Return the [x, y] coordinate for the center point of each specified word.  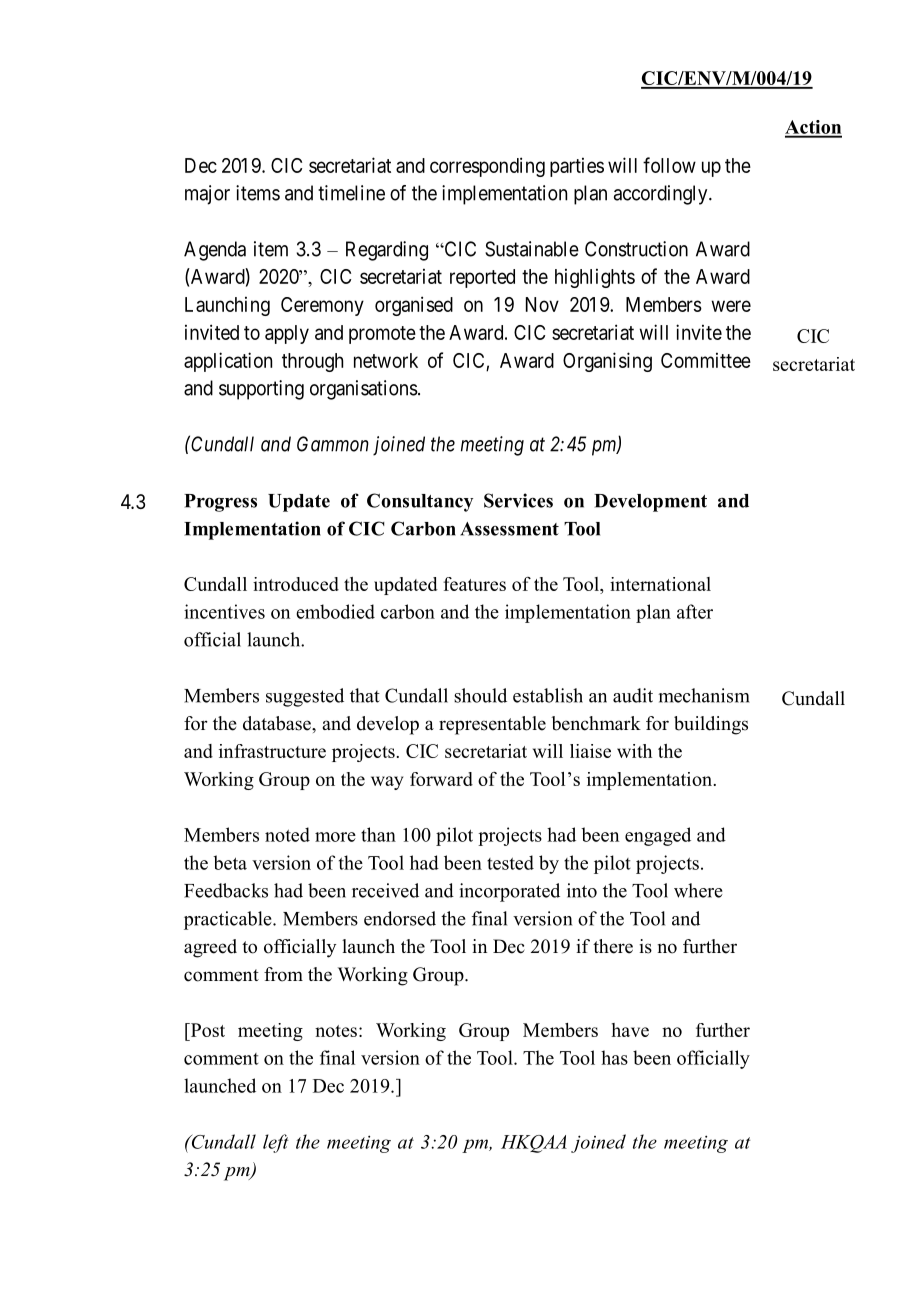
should [480, 695]
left [275, 1143]
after [695, 611]
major [207, 195]
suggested [305, 697]
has [614, 1057]
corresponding [487, 167]
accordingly [662, 195]
